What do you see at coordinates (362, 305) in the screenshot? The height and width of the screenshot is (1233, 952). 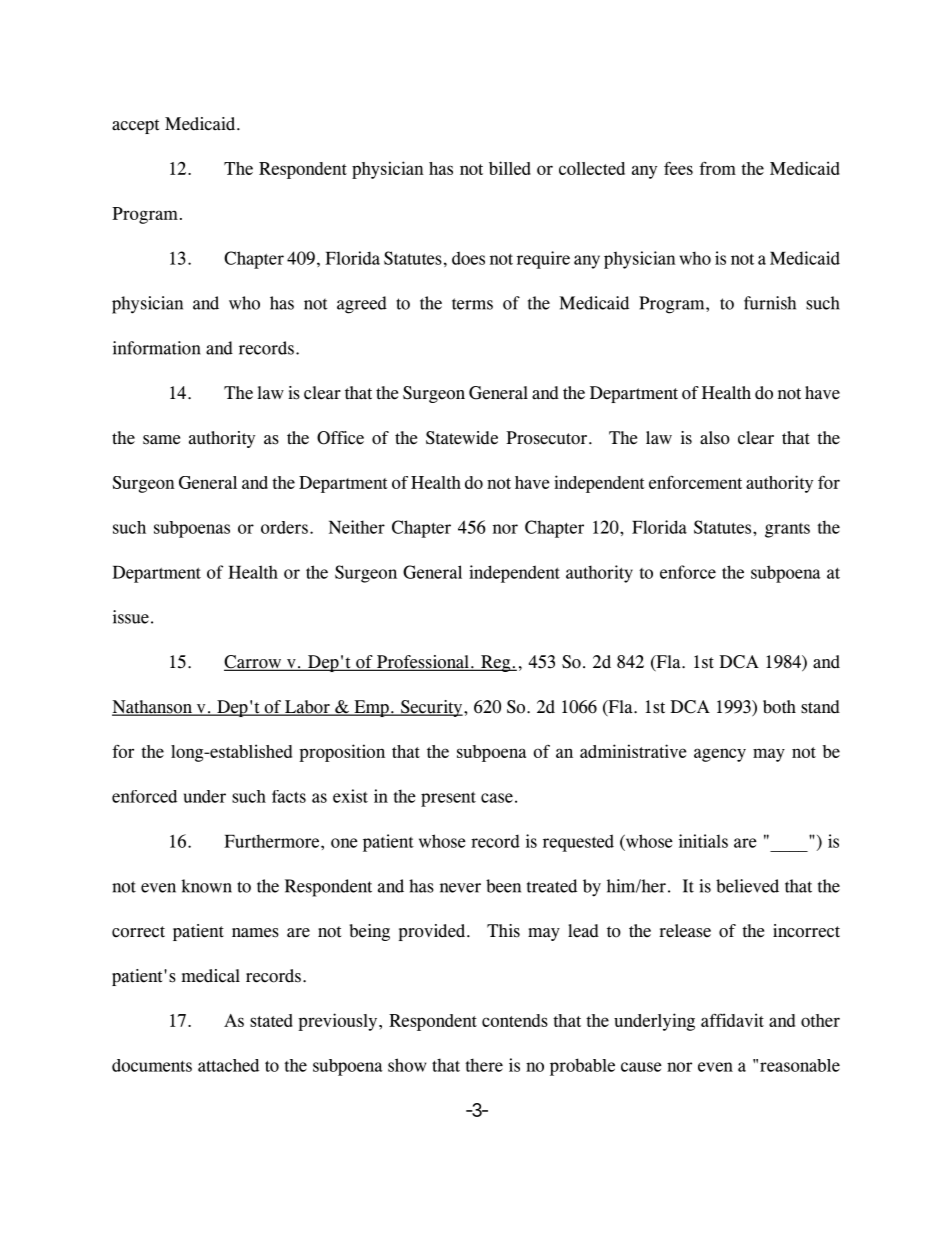 I see `agreed` at bounding box center [362, 305].
